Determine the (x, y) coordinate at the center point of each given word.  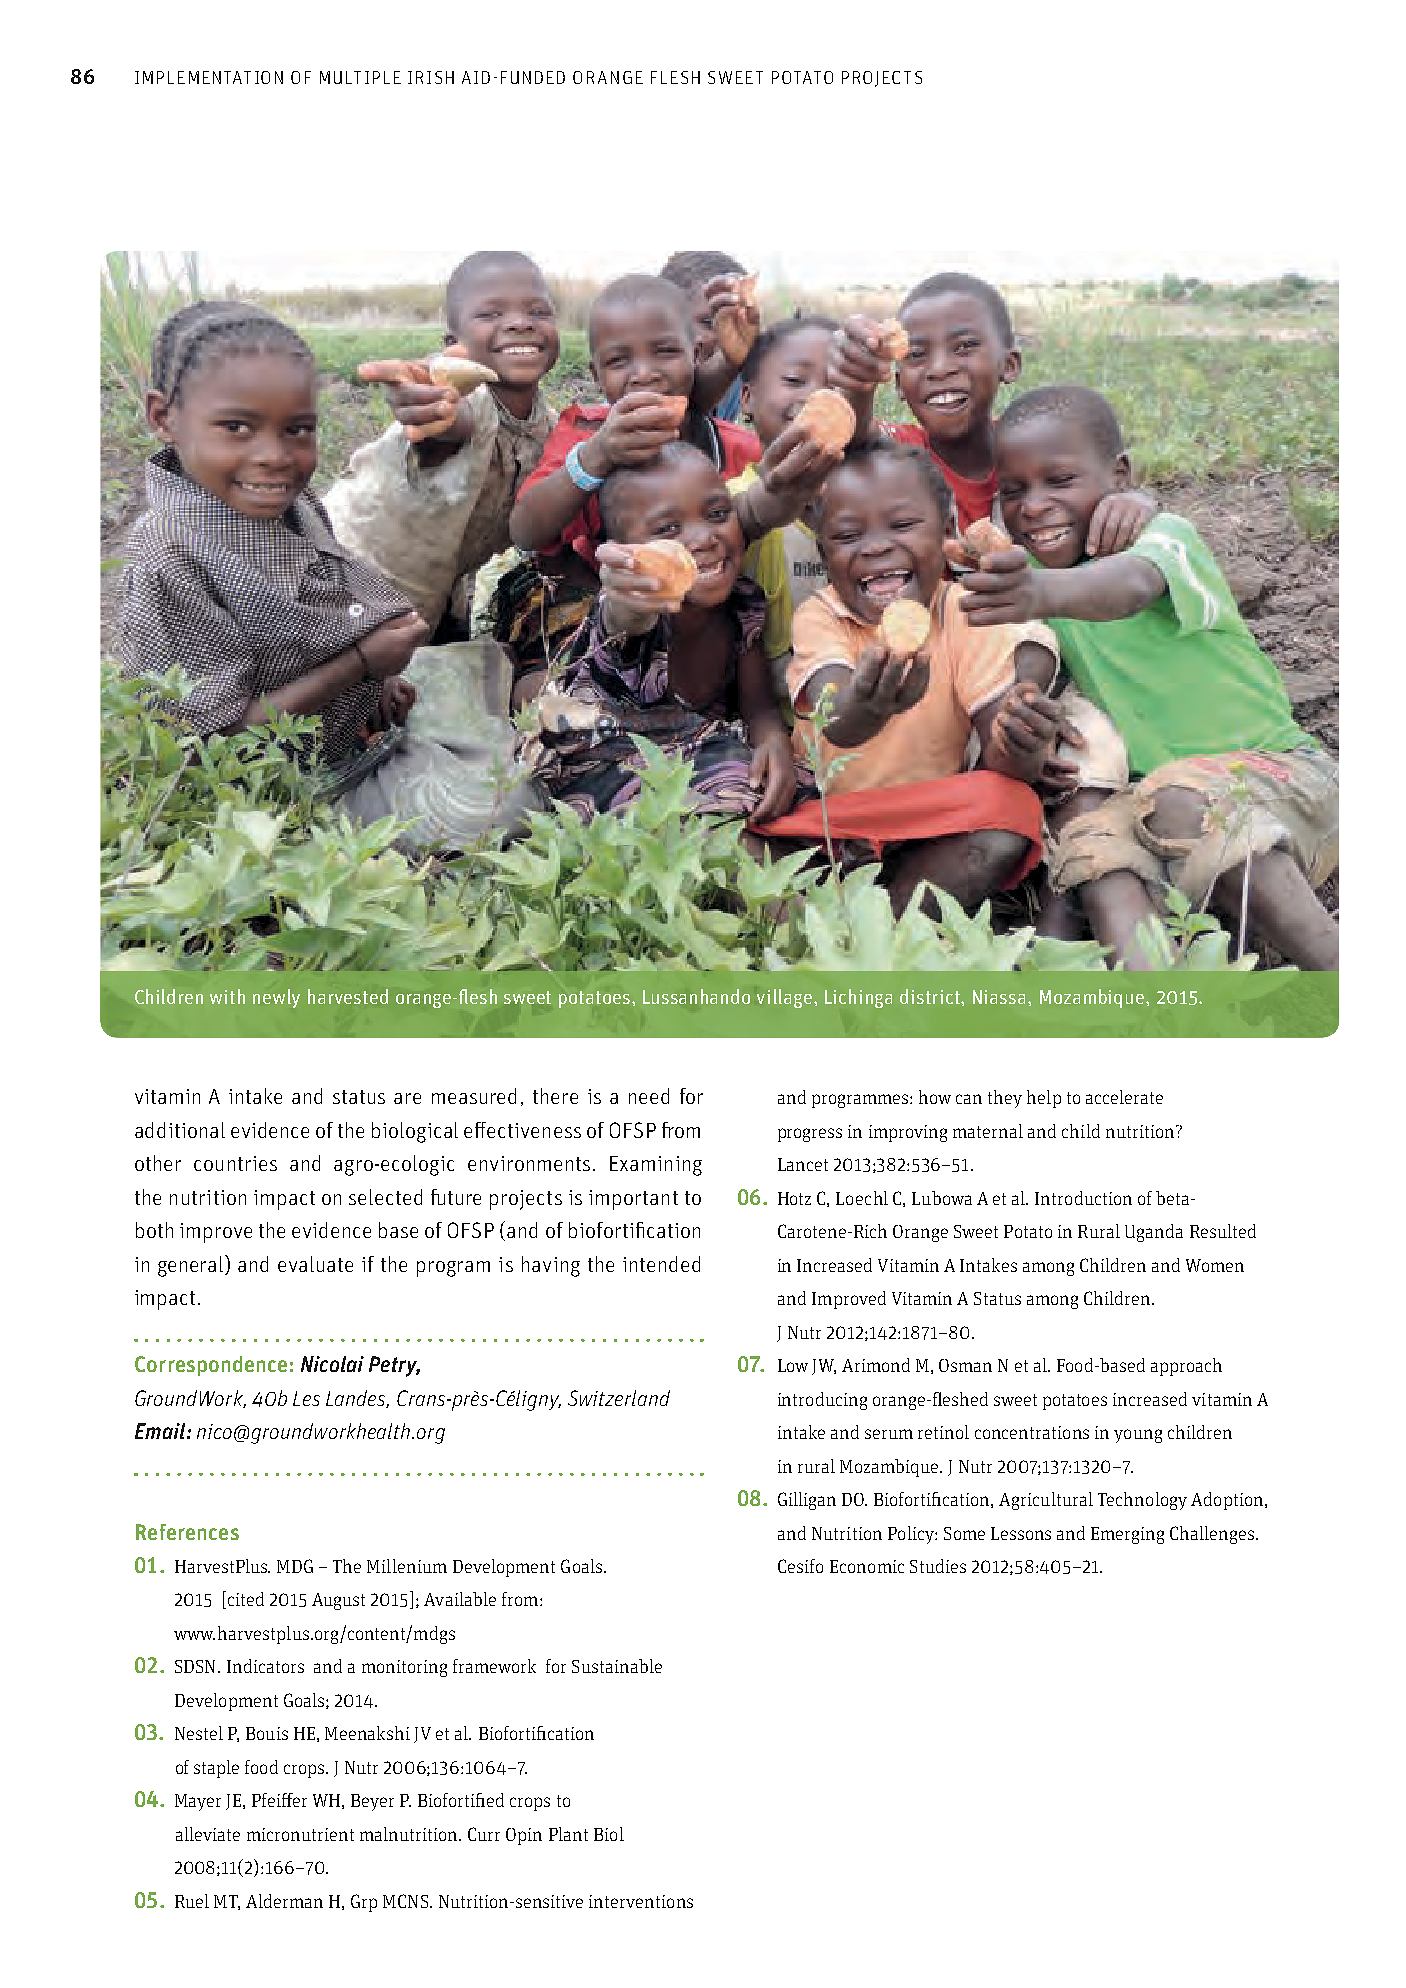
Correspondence (211, 1366)
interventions (641, 1901)
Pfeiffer (279, 1800)
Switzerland (619, 1398)
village (786, 998)
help (1044, 1099)
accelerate (1124, 1097)
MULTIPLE (360, 77)
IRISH (431, 77)
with (227, 996)
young (1138, 1436)
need (649, 1096)
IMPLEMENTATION (209, 77)
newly (276, 998)
